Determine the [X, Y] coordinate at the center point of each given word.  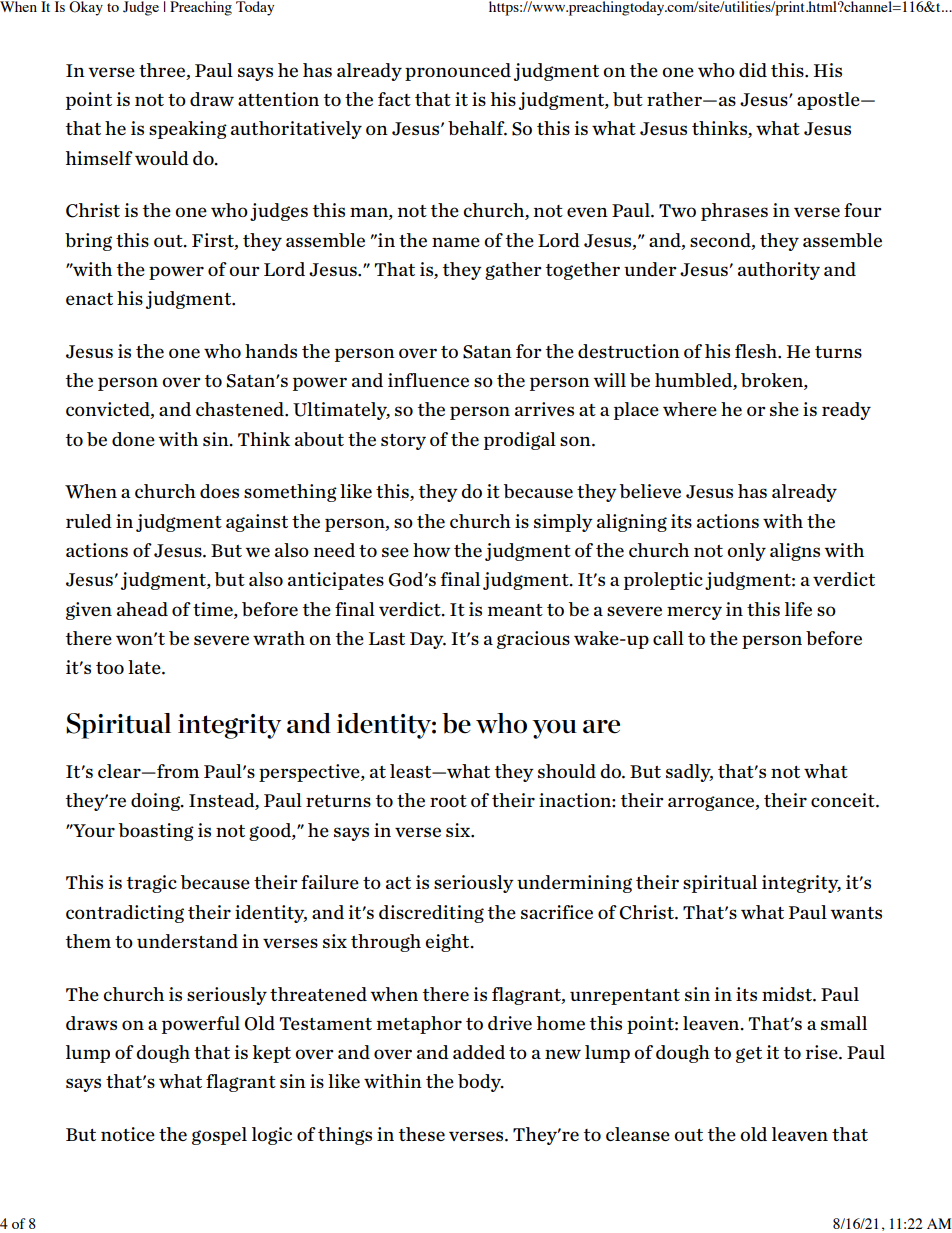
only [746, 552]
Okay [86, 8]
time [214, 609]
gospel [219, 1136]
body [481, 1083]
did [753, 70]
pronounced [458, 72]
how [431, 550]
